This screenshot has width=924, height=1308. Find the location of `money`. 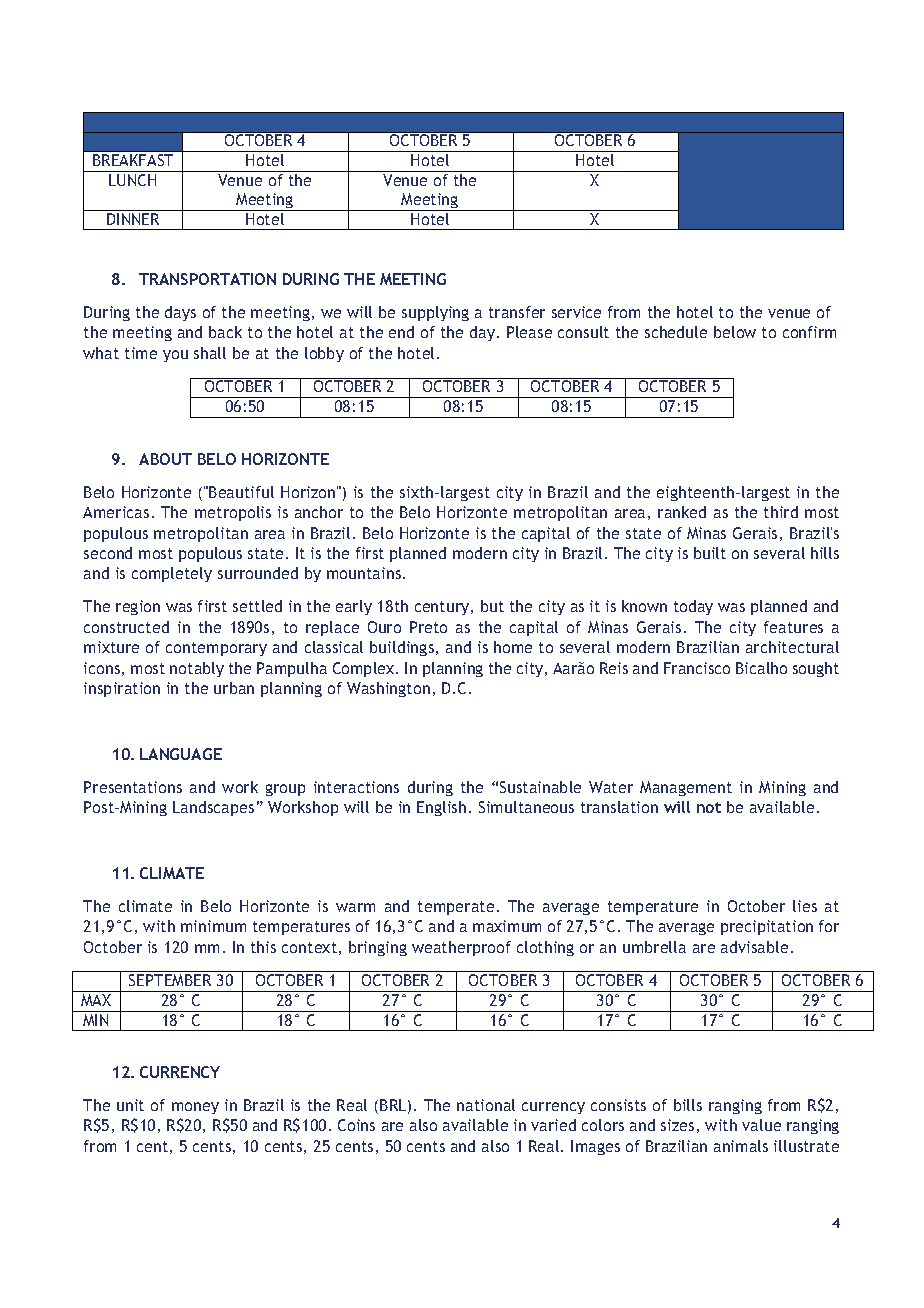

money is located at coordinates (195, 1108).
